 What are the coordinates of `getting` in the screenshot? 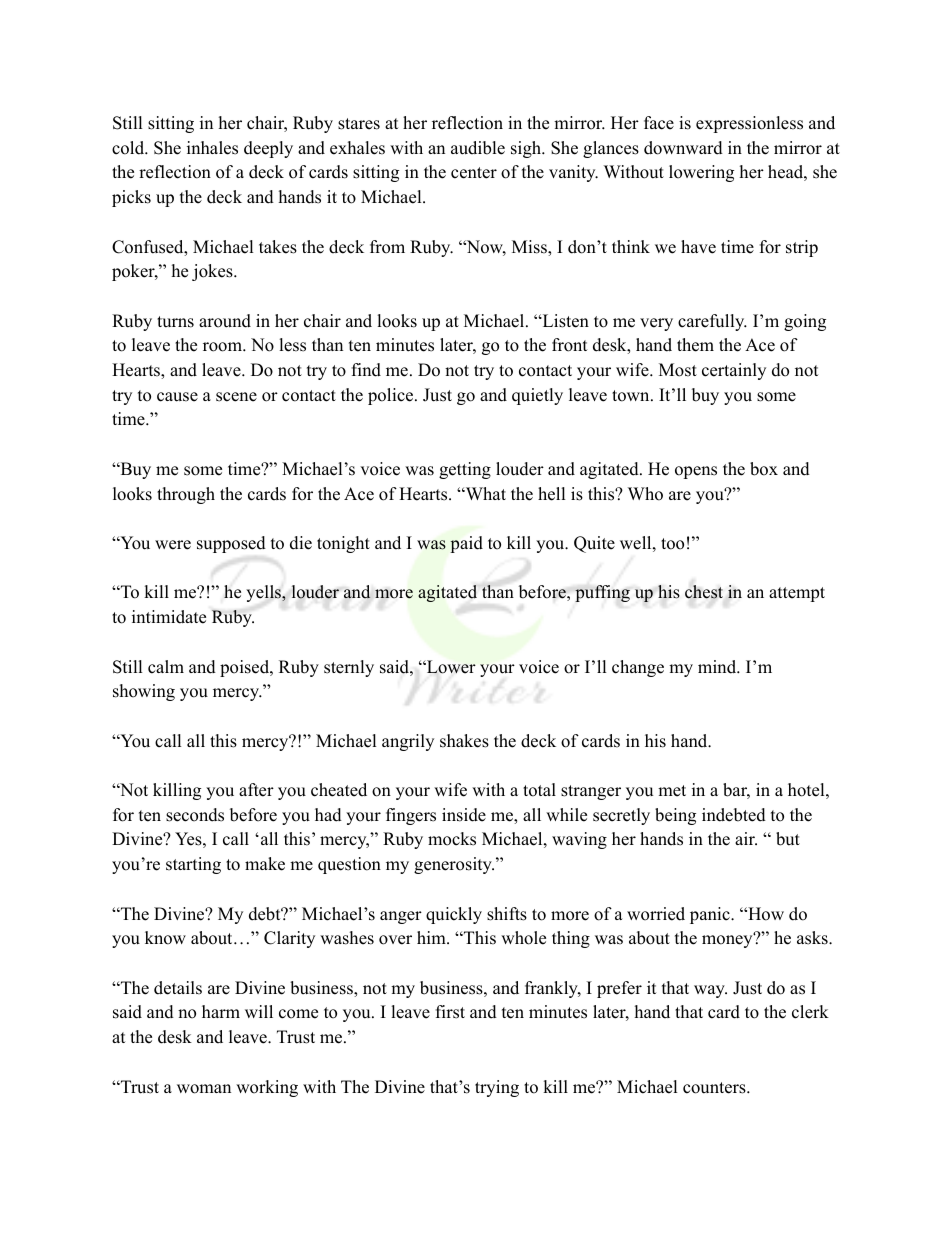 It's located at (465, 470).
